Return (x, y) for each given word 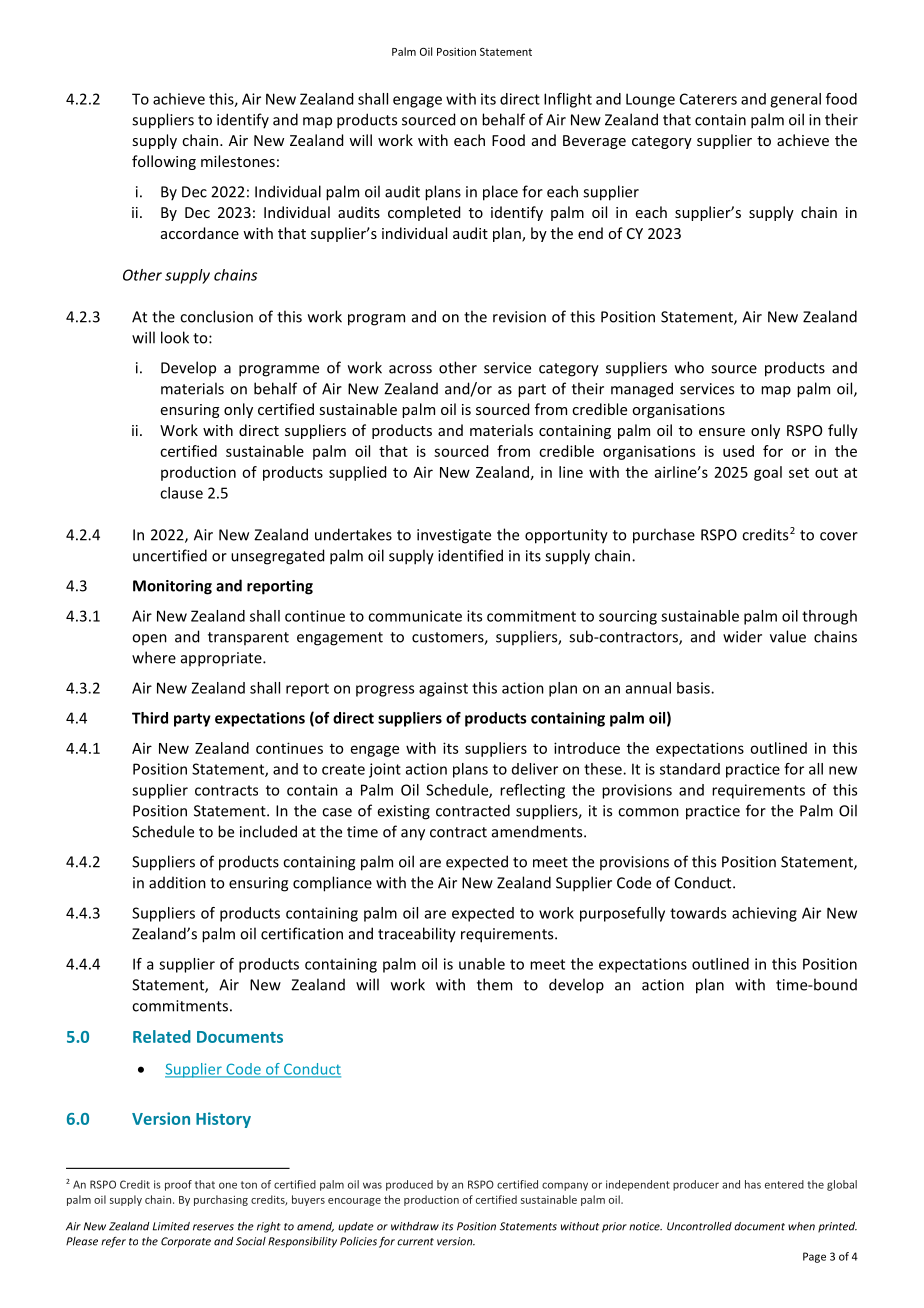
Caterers (708, 99)
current (415, 1242)
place (500, 193)
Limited (171, 1226)
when (801, 1226)
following (164, 162)
